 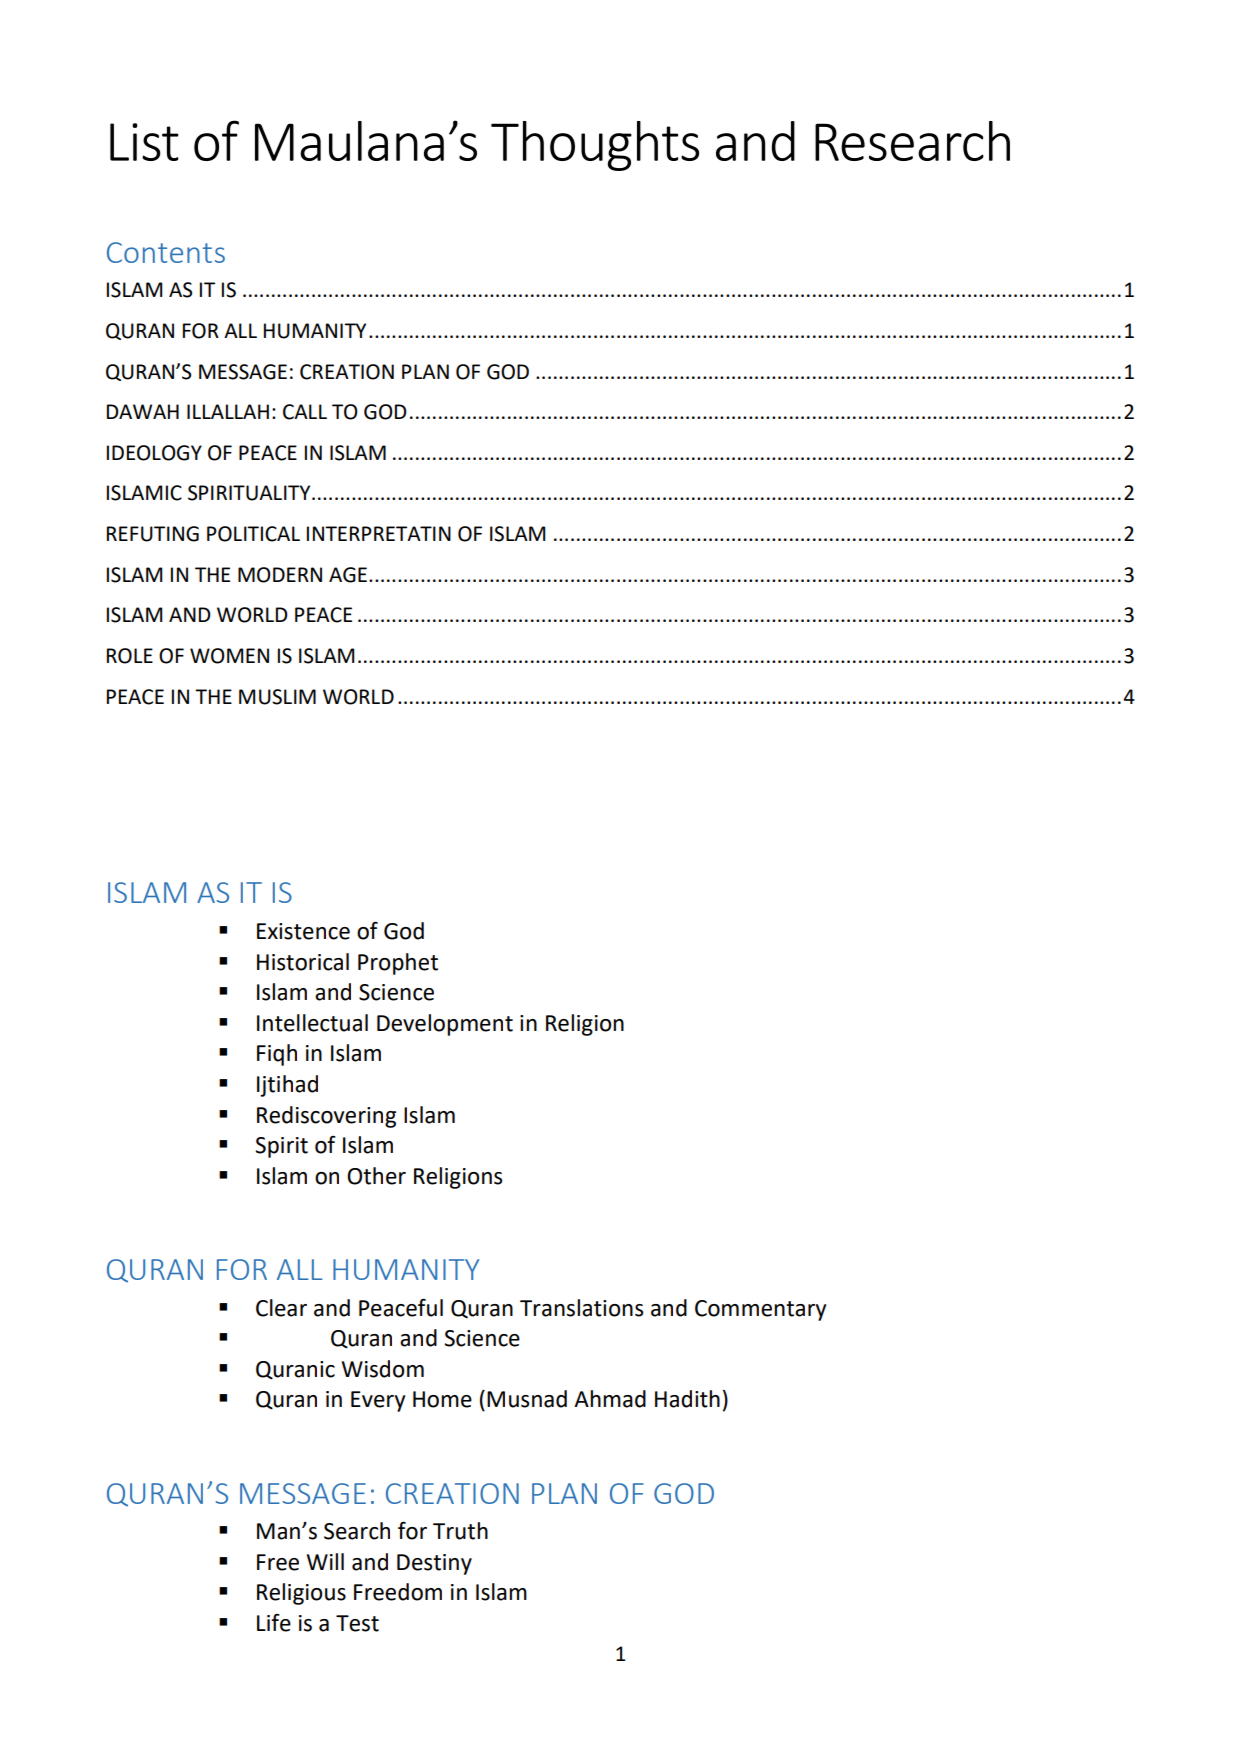 What do you see at coordinates (398, 964) in the screenshot?
I see `Prophet` at bounding box center [398, 964].
